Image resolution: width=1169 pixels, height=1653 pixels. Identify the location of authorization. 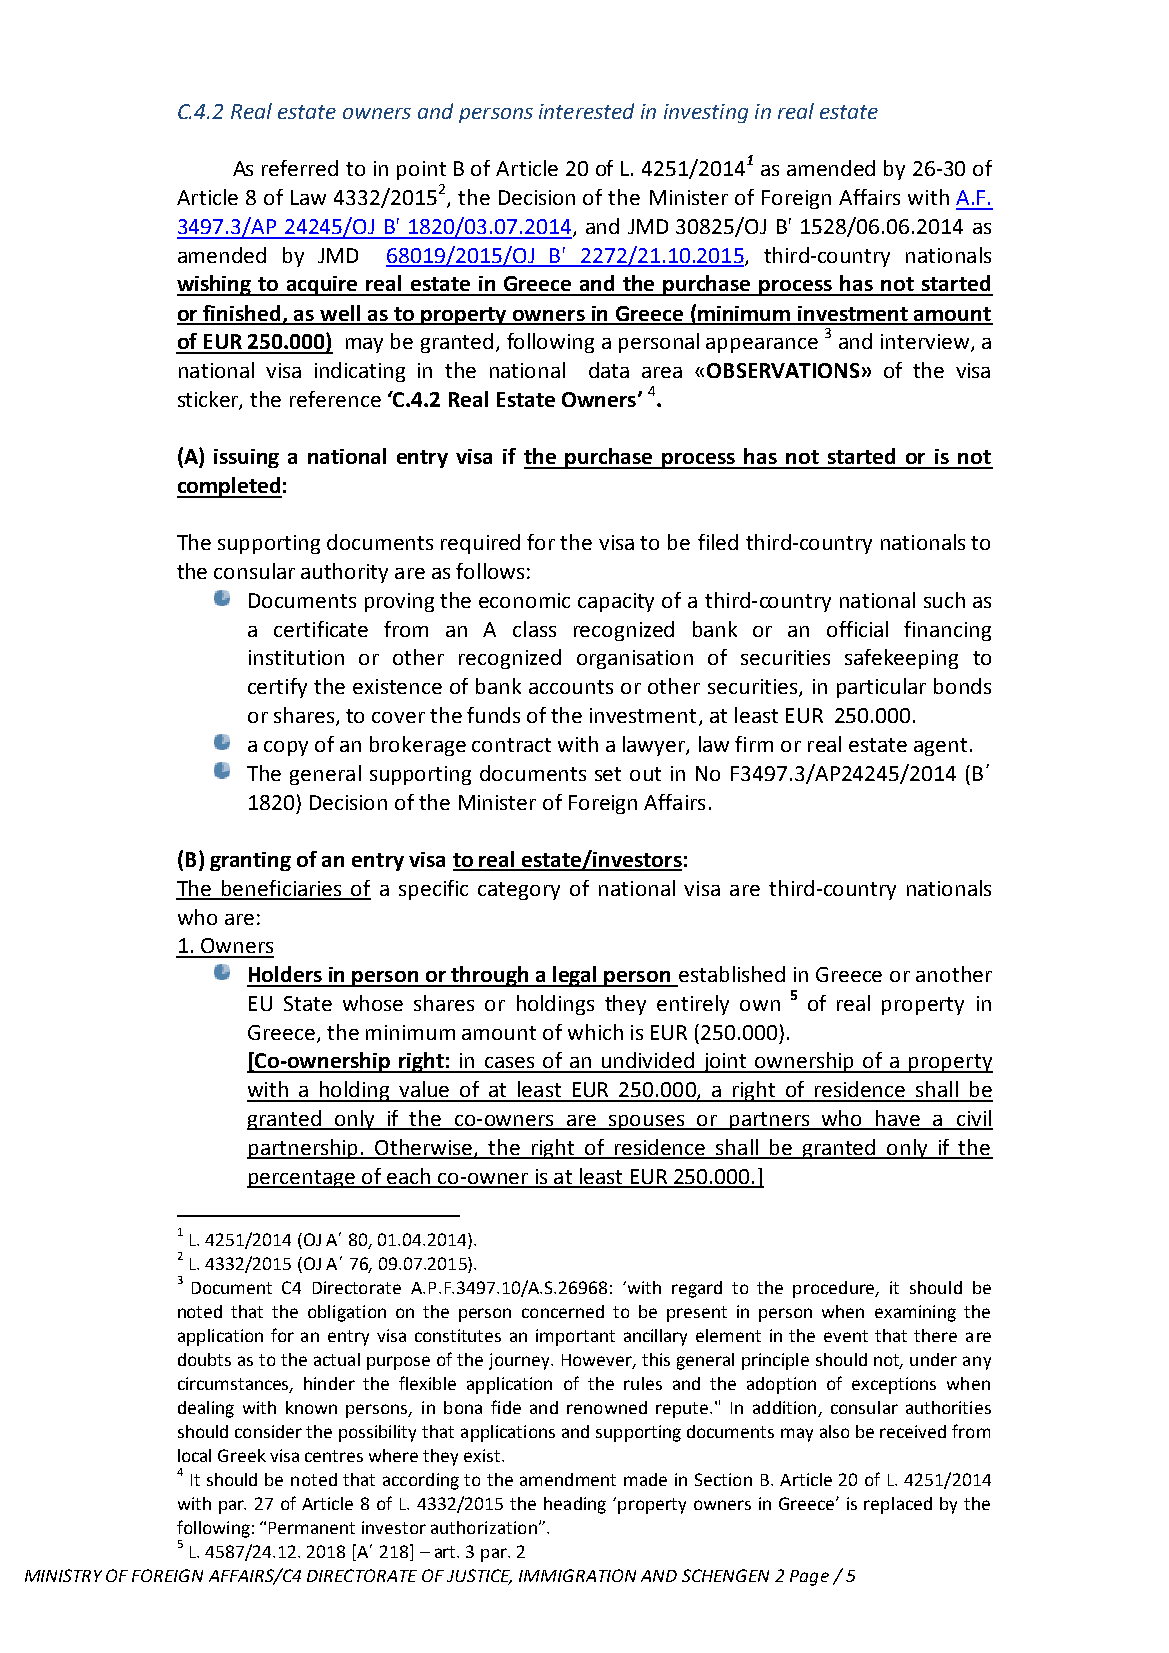
(484, 1527).
